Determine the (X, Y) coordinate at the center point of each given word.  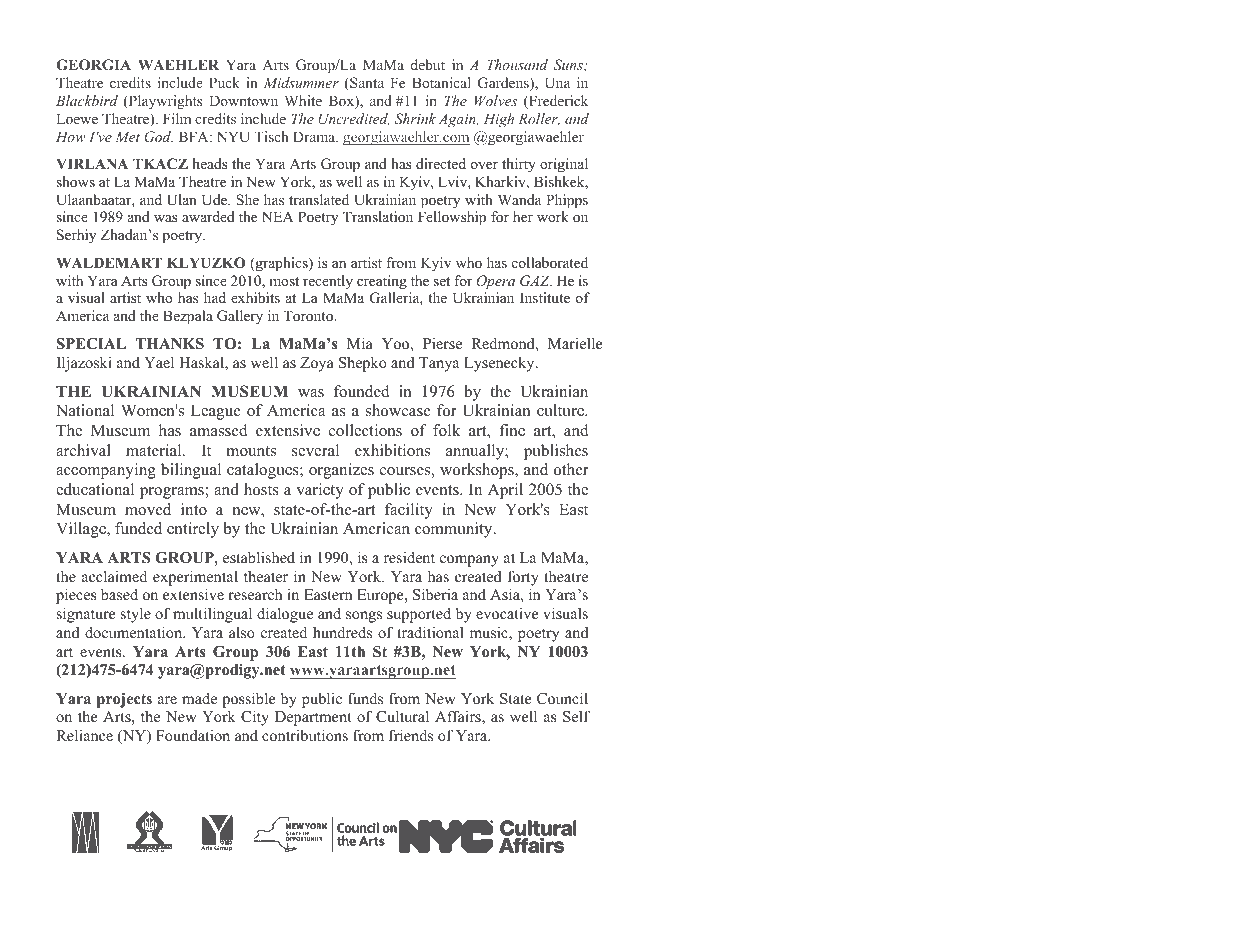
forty (523, 578)
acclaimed (114, 576)
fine (512, 430)
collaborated (550, 262)
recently (328, 282)
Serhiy (76, 236)
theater (266, 576)
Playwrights (164, 102)
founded (362, 391)
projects (124, 700)
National (85, 410)
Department (313, 718)
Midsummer (301, 82)
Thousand (517, 64)
